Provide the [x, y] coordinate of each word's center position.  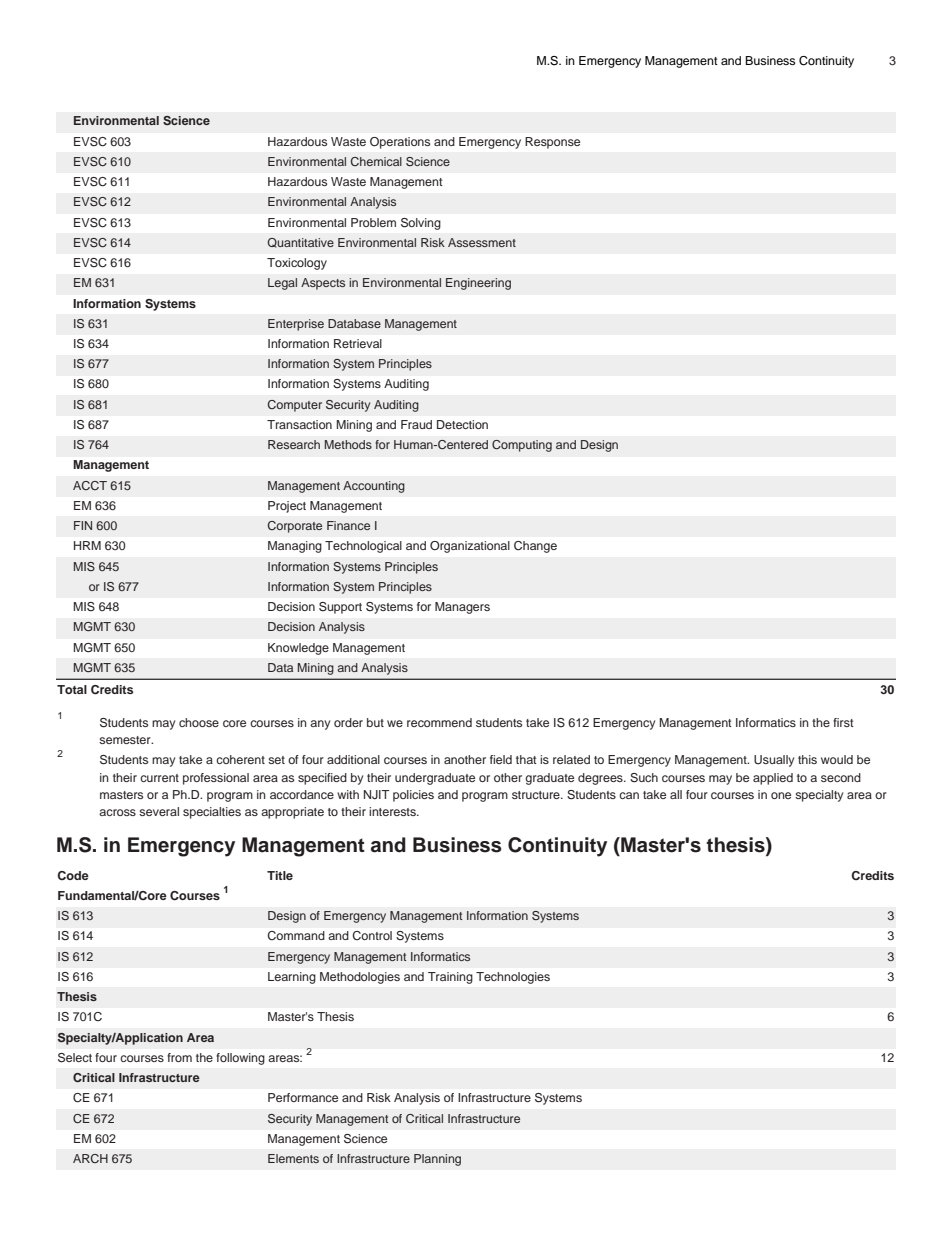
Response [552, 143]
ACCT [90, 485]
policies [413, 796]
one [781, 795]
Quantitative [300, 243]
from [179, 1057]
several [159, 811]
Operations [400, 143]
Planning [437, 1160]
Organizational [470, 547]
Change [535, 547]
